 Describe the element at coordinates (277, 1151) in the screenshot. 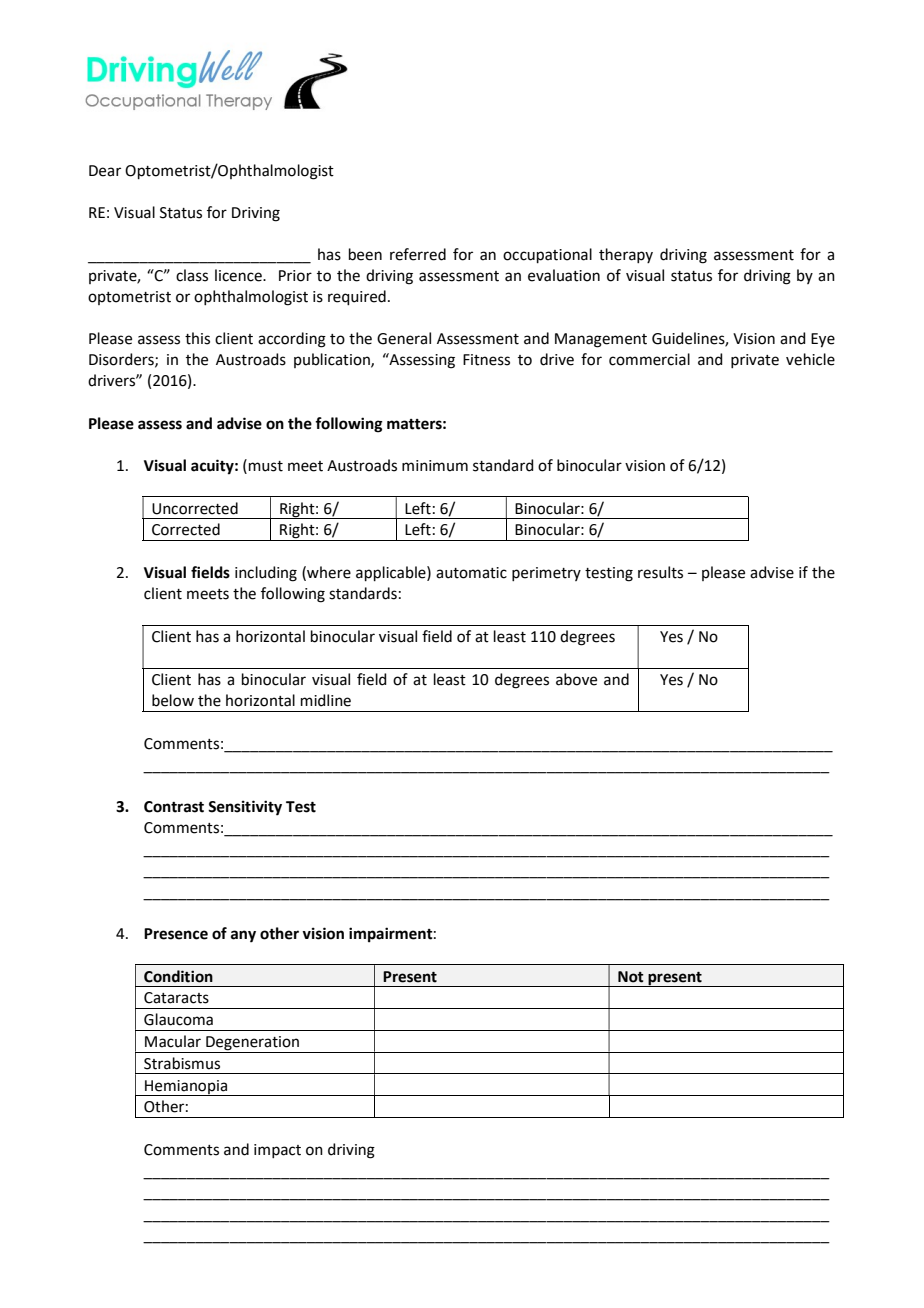

I see `impact` at that location.
